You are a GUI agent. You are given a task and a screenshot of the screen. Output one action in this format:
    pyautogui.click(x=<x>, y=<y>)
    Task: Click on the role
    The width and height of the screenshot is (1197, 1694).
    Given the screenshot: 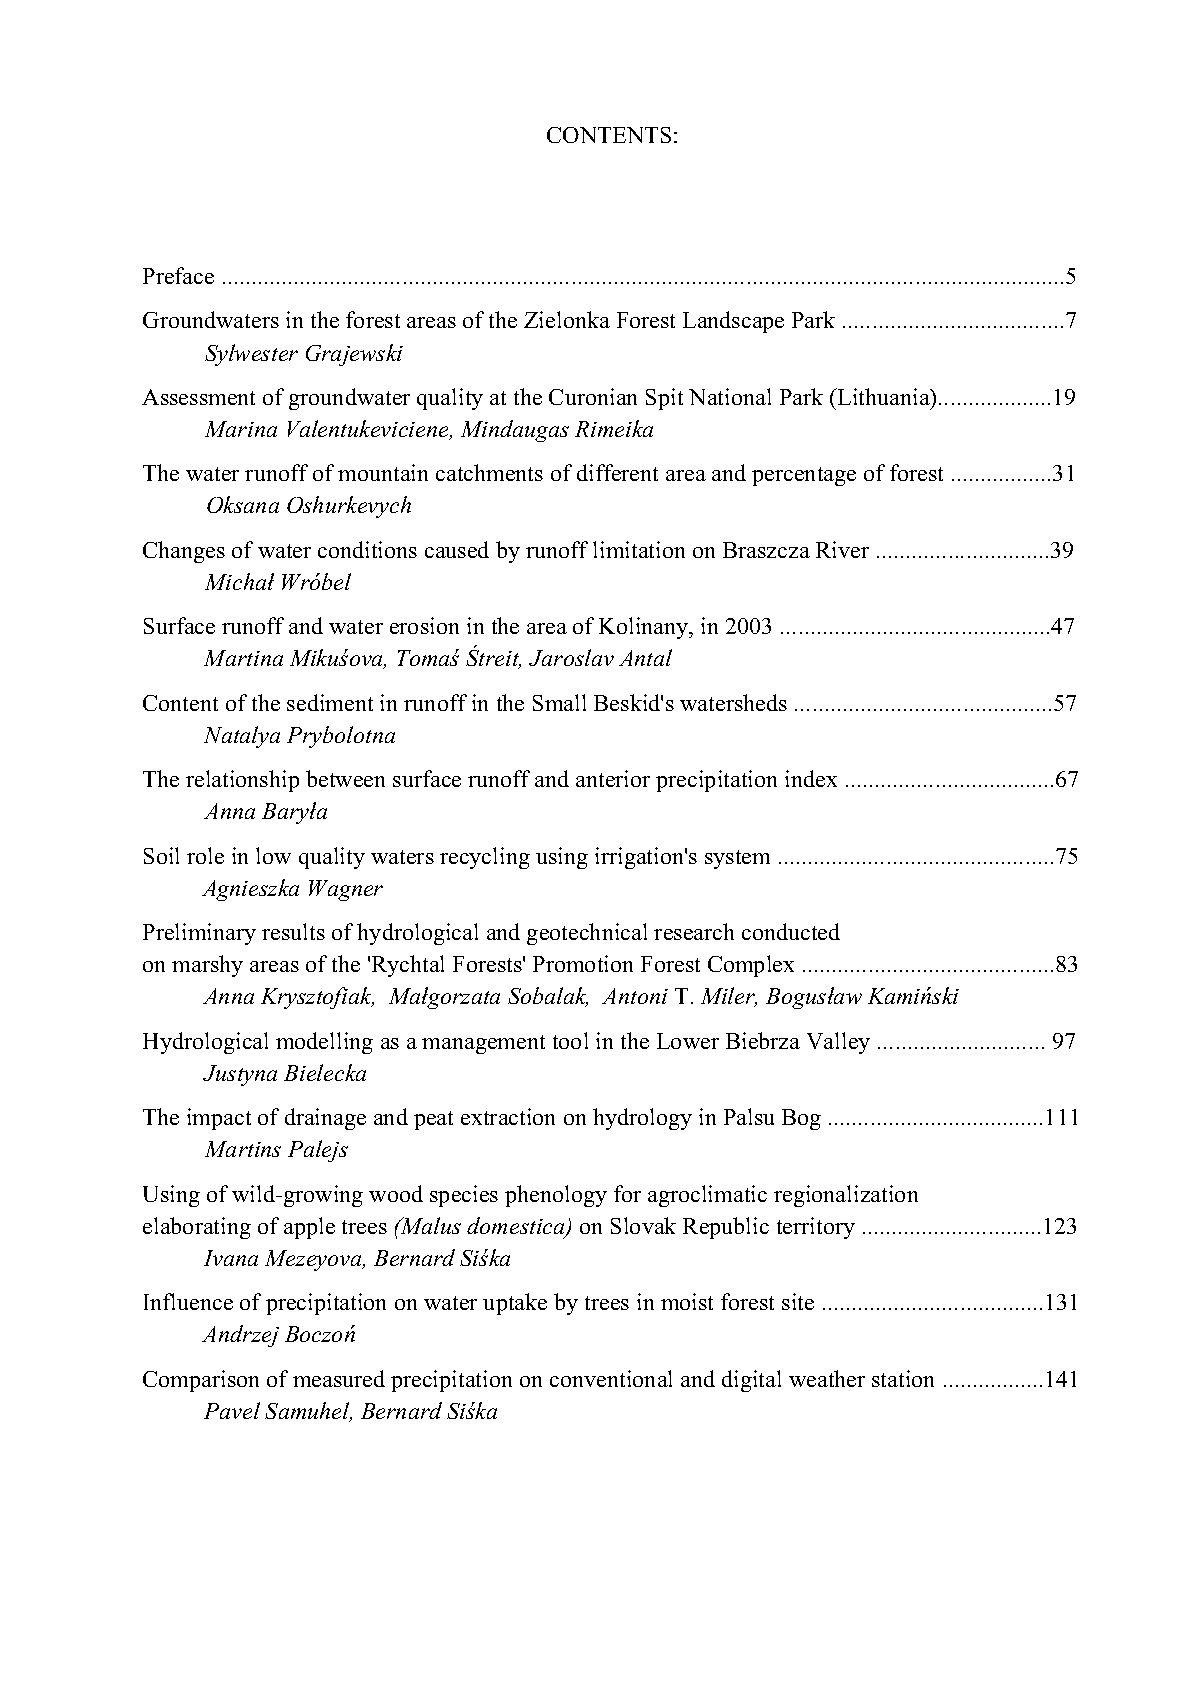 What is the action you would take?
    pyautogui.click(x=205, y=855)
